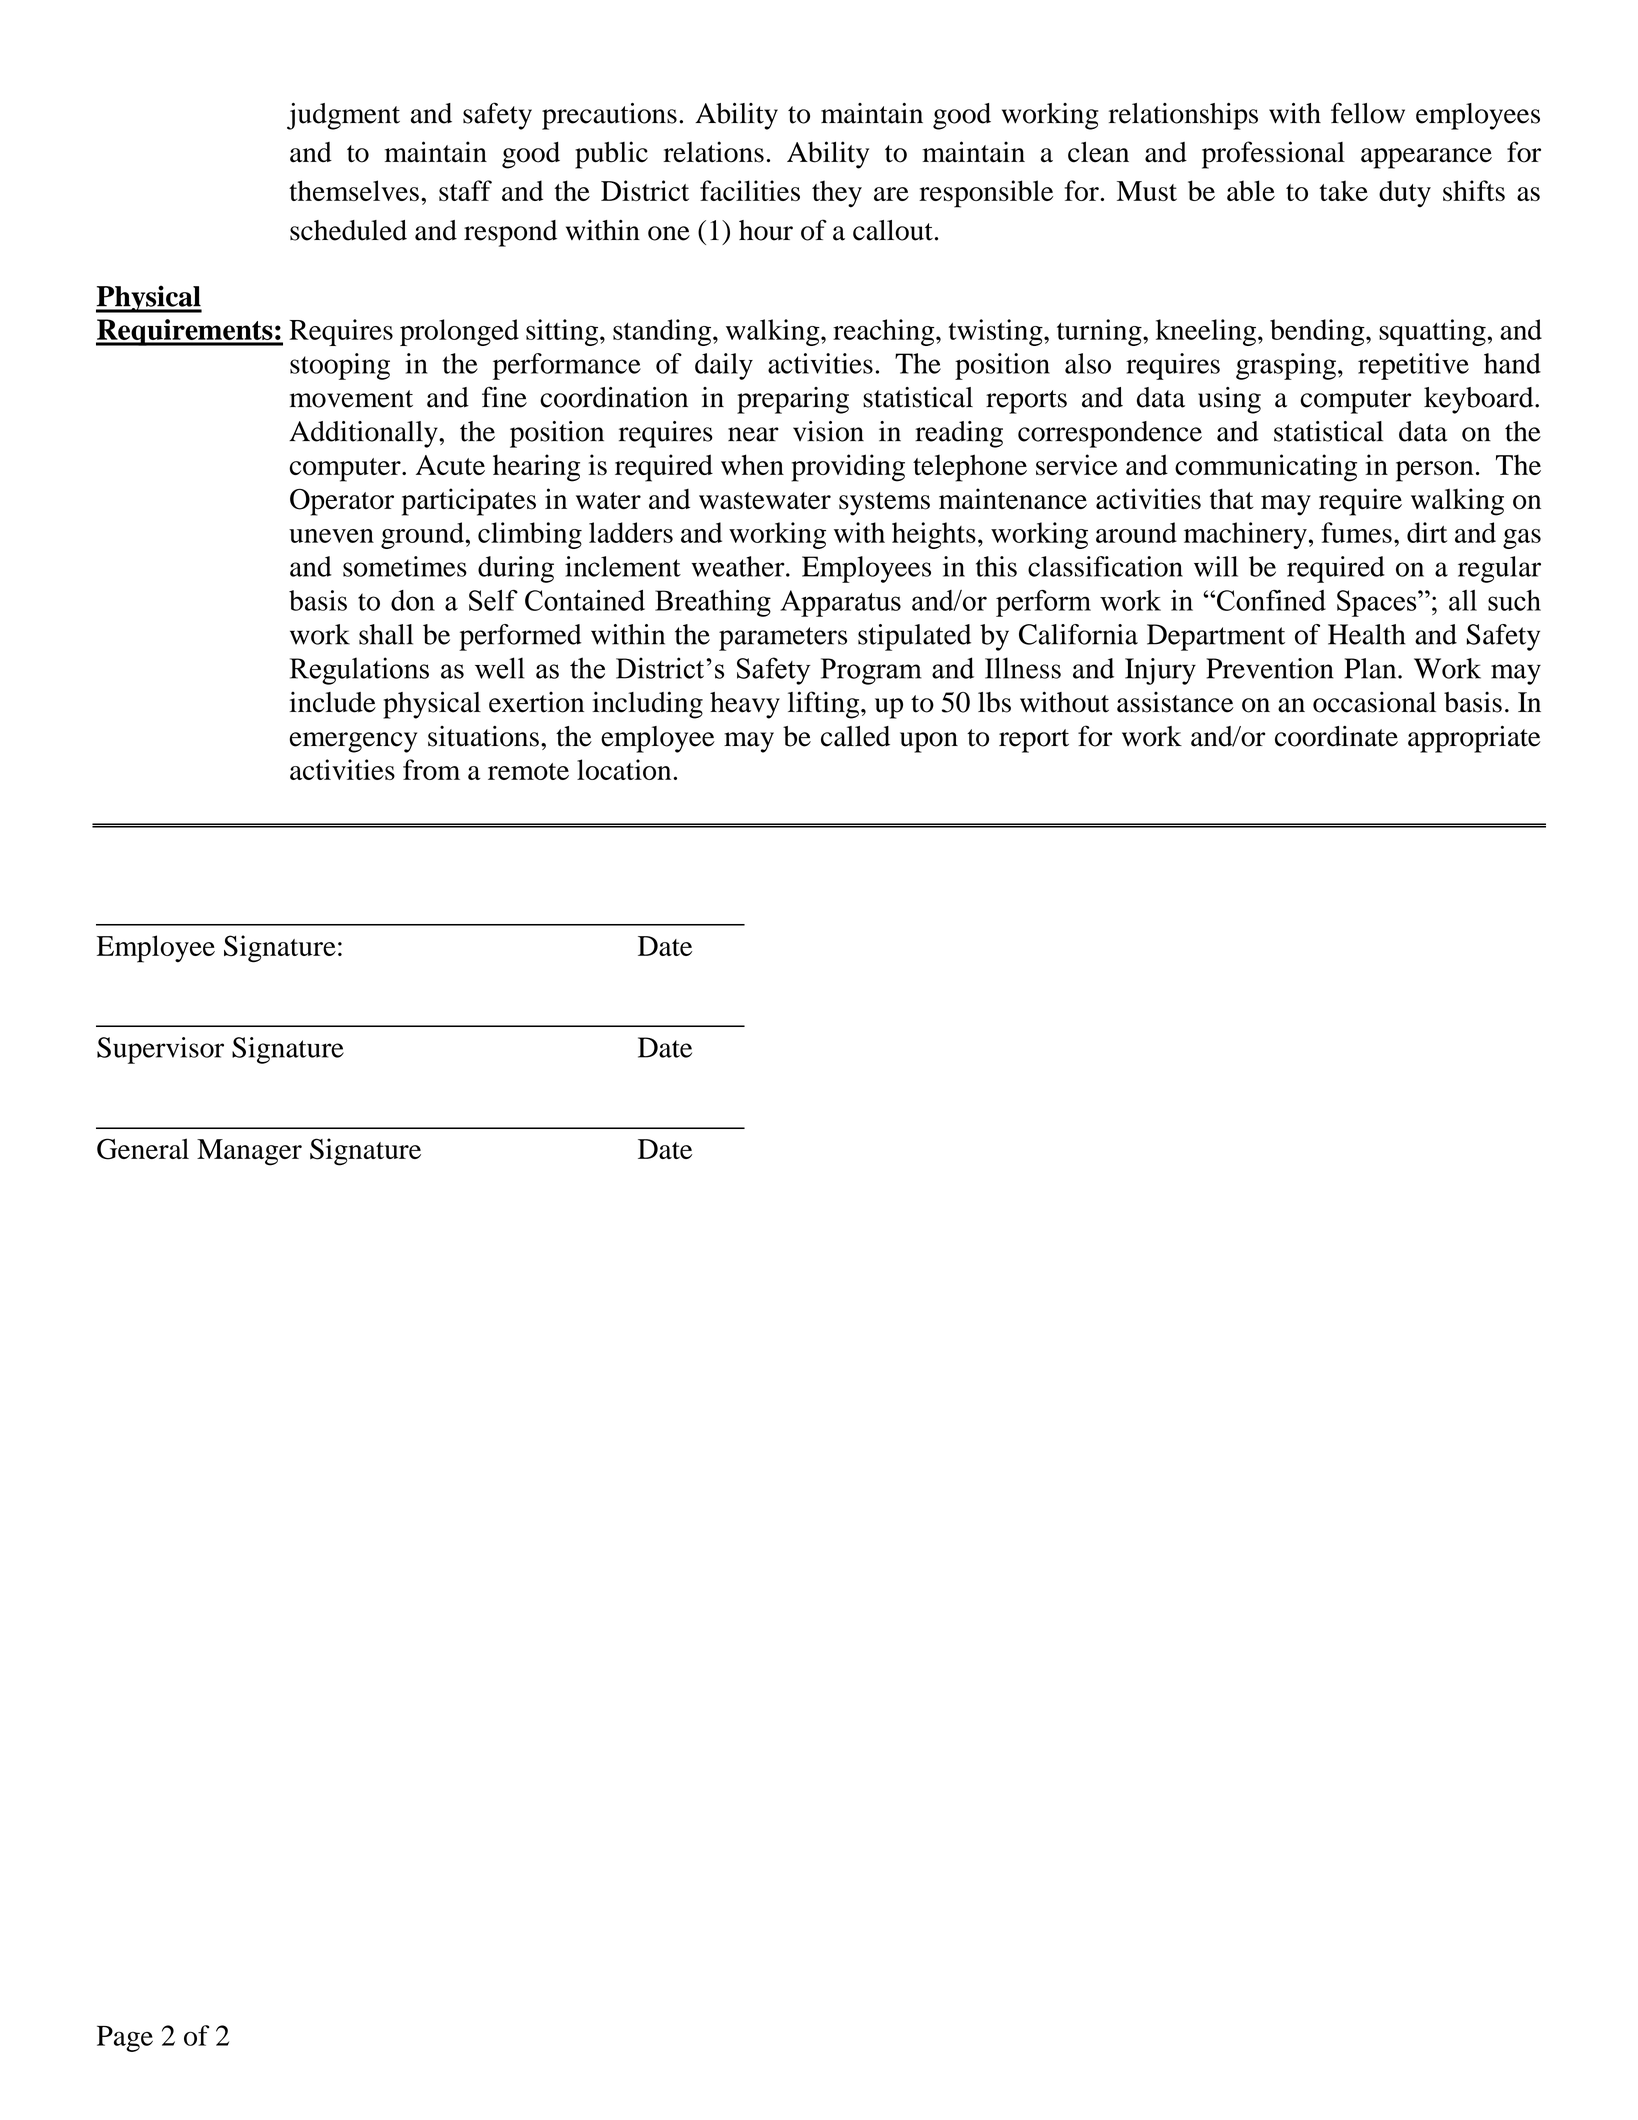 The image size is (1638, 2120). What do you see at coordinates (354, 190) in the page?
I see `themselves` at bounding box center [354, 190].
